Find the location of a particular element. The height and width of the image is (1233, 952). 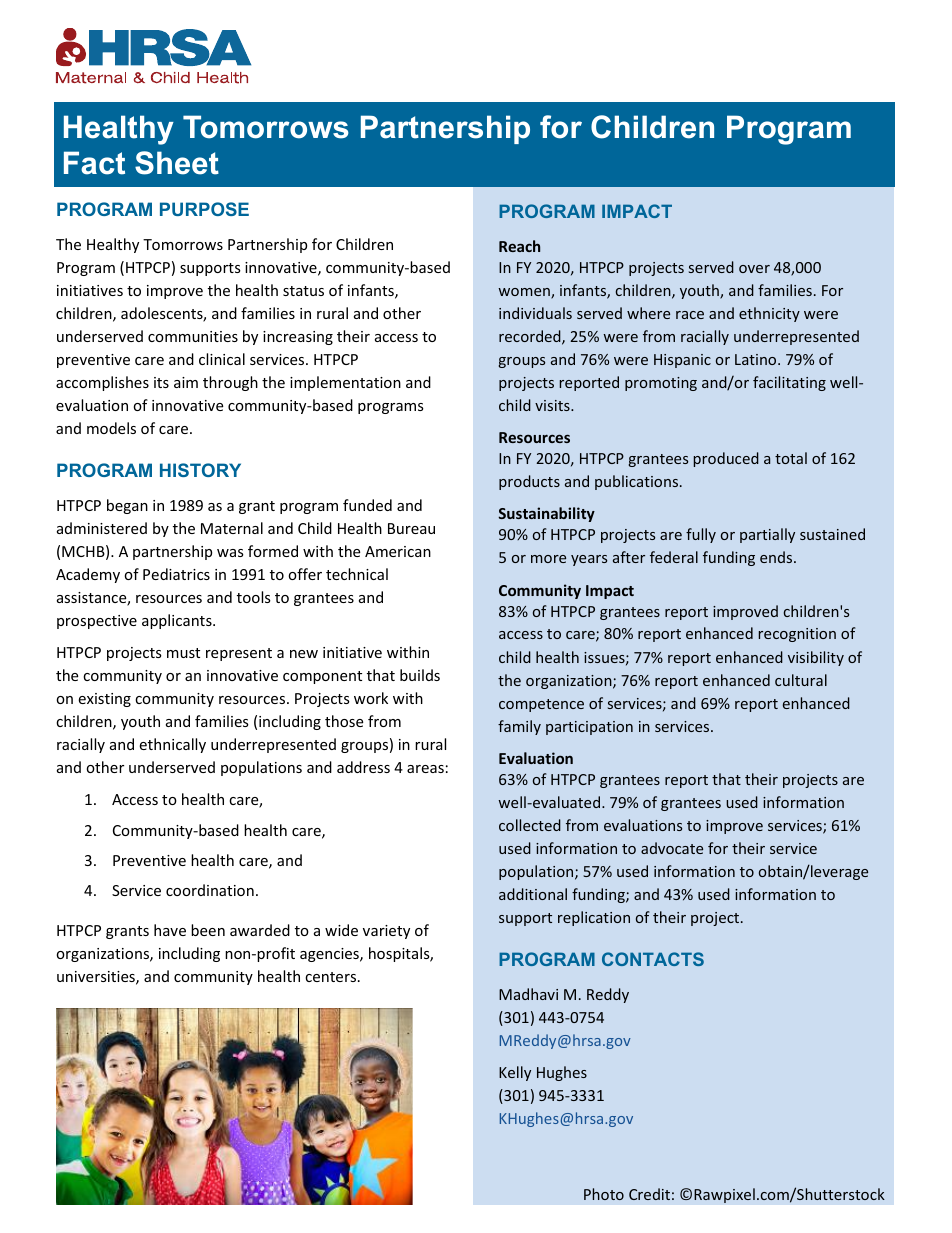

advocate is located at coordinates (672, 848).
